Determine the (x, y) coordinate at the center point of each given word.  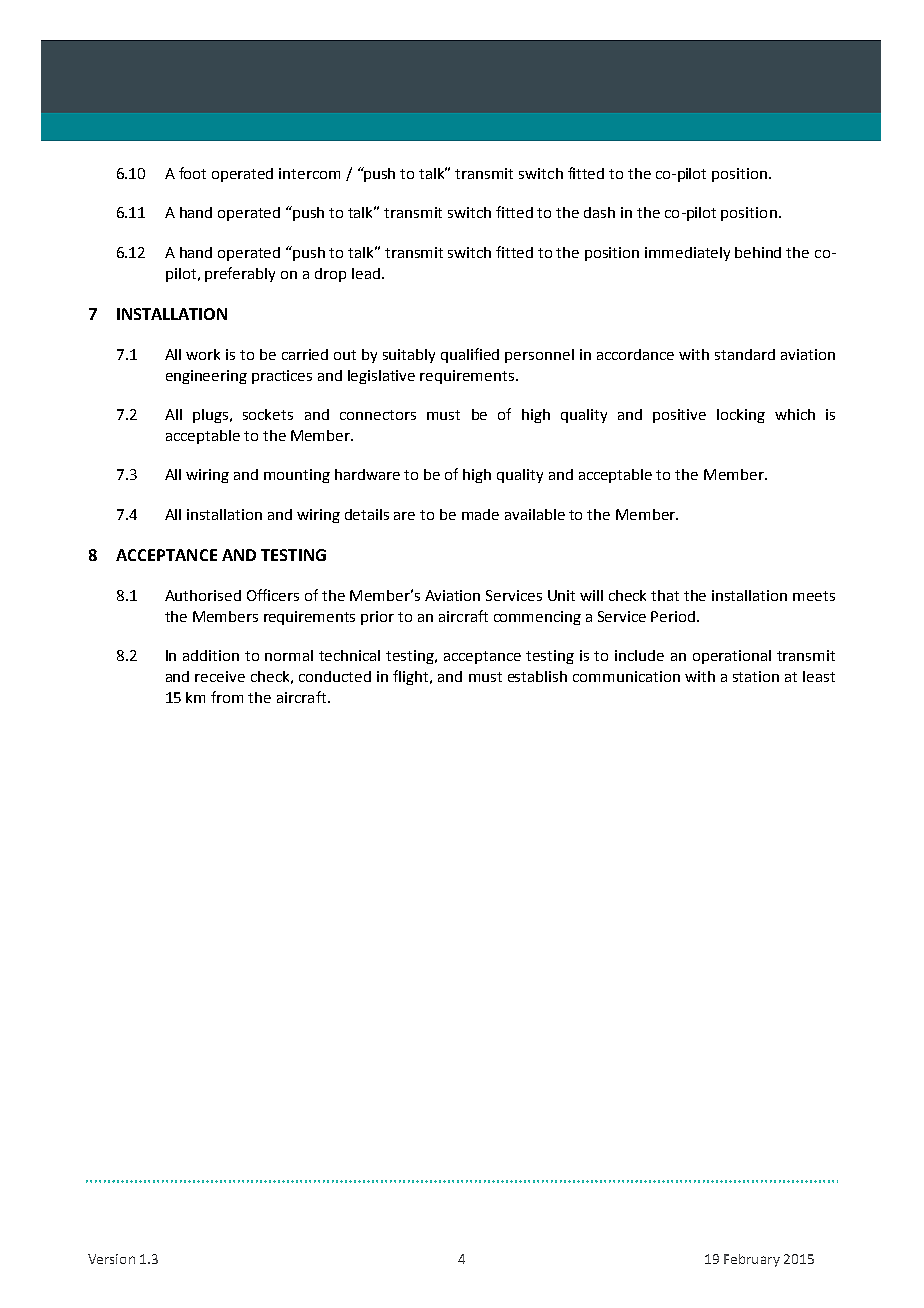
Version (111, 1259)
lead (366, 273)
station (756, 676)
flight (412, 677)
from (227, 697)
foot (192, 173)
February (752, 1260)
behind (758, 252)
